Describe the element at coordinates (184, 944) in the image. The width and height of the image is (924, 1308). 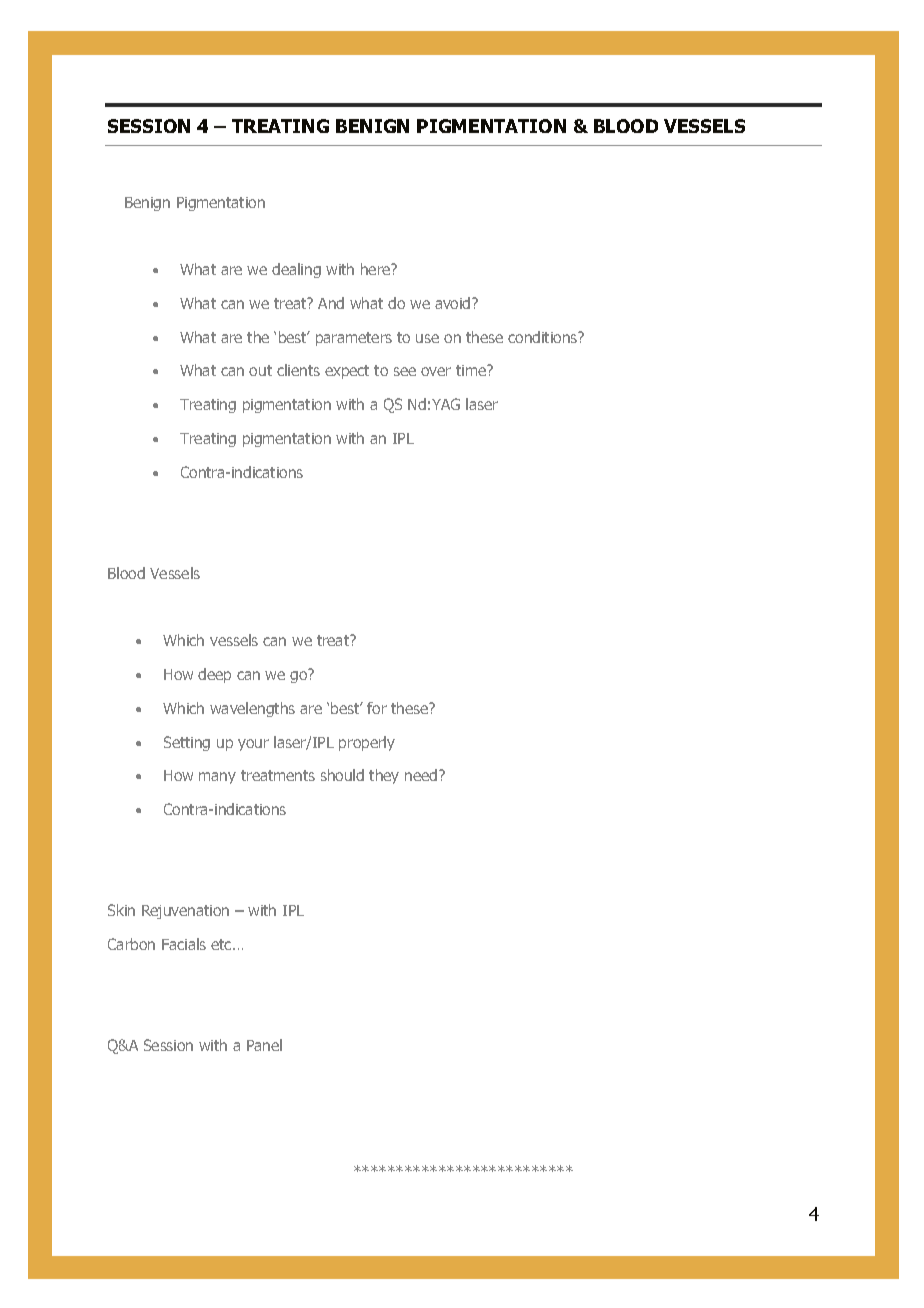
I see `Facials` at that location.
